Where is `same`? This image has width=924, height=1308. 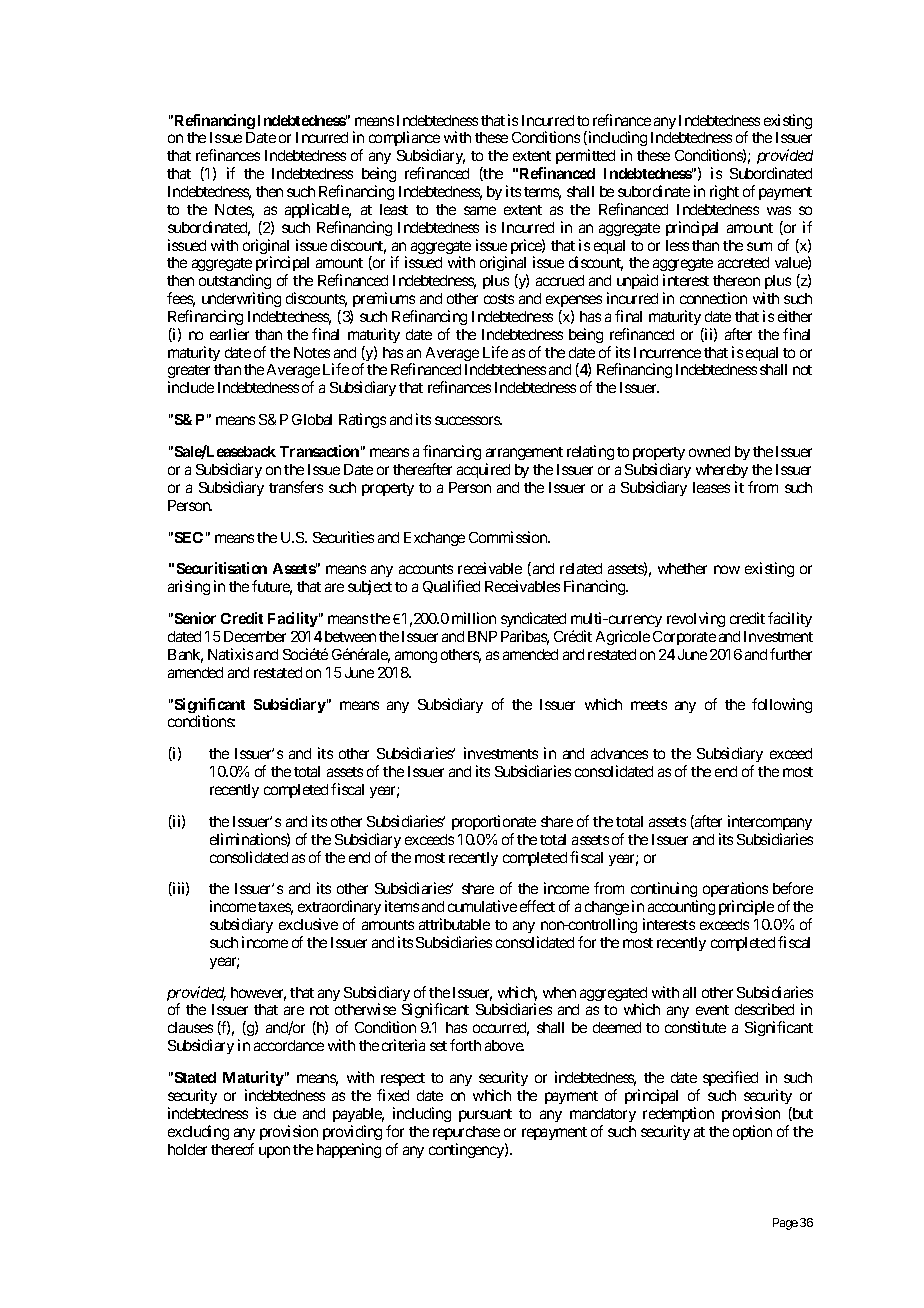
same is located at coordinates (480, 210).
